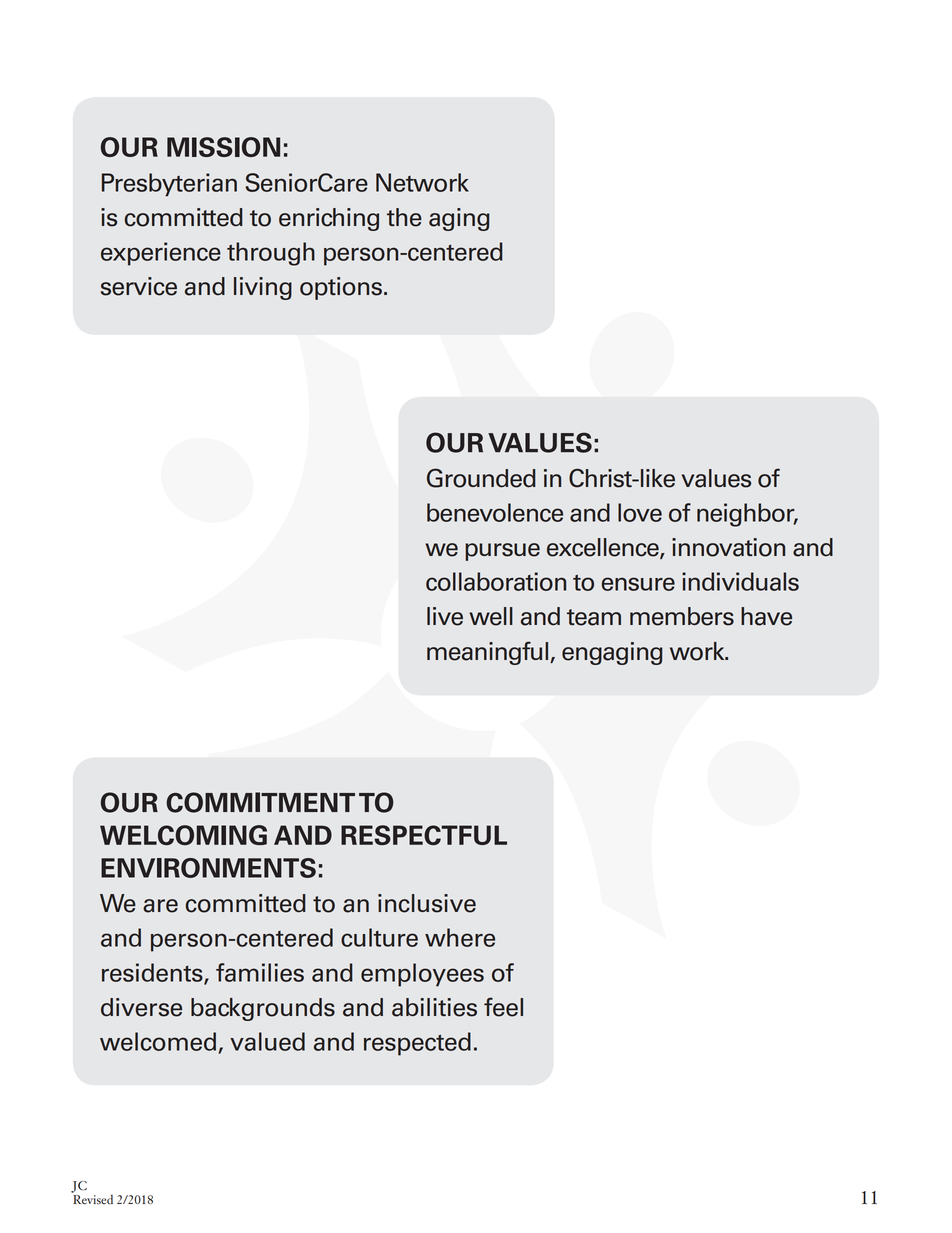 The image size is (952, 1233). What do you see at coordinates (682, 616) in the screenshot?
I see `members` at bounding box center [682, 616].
